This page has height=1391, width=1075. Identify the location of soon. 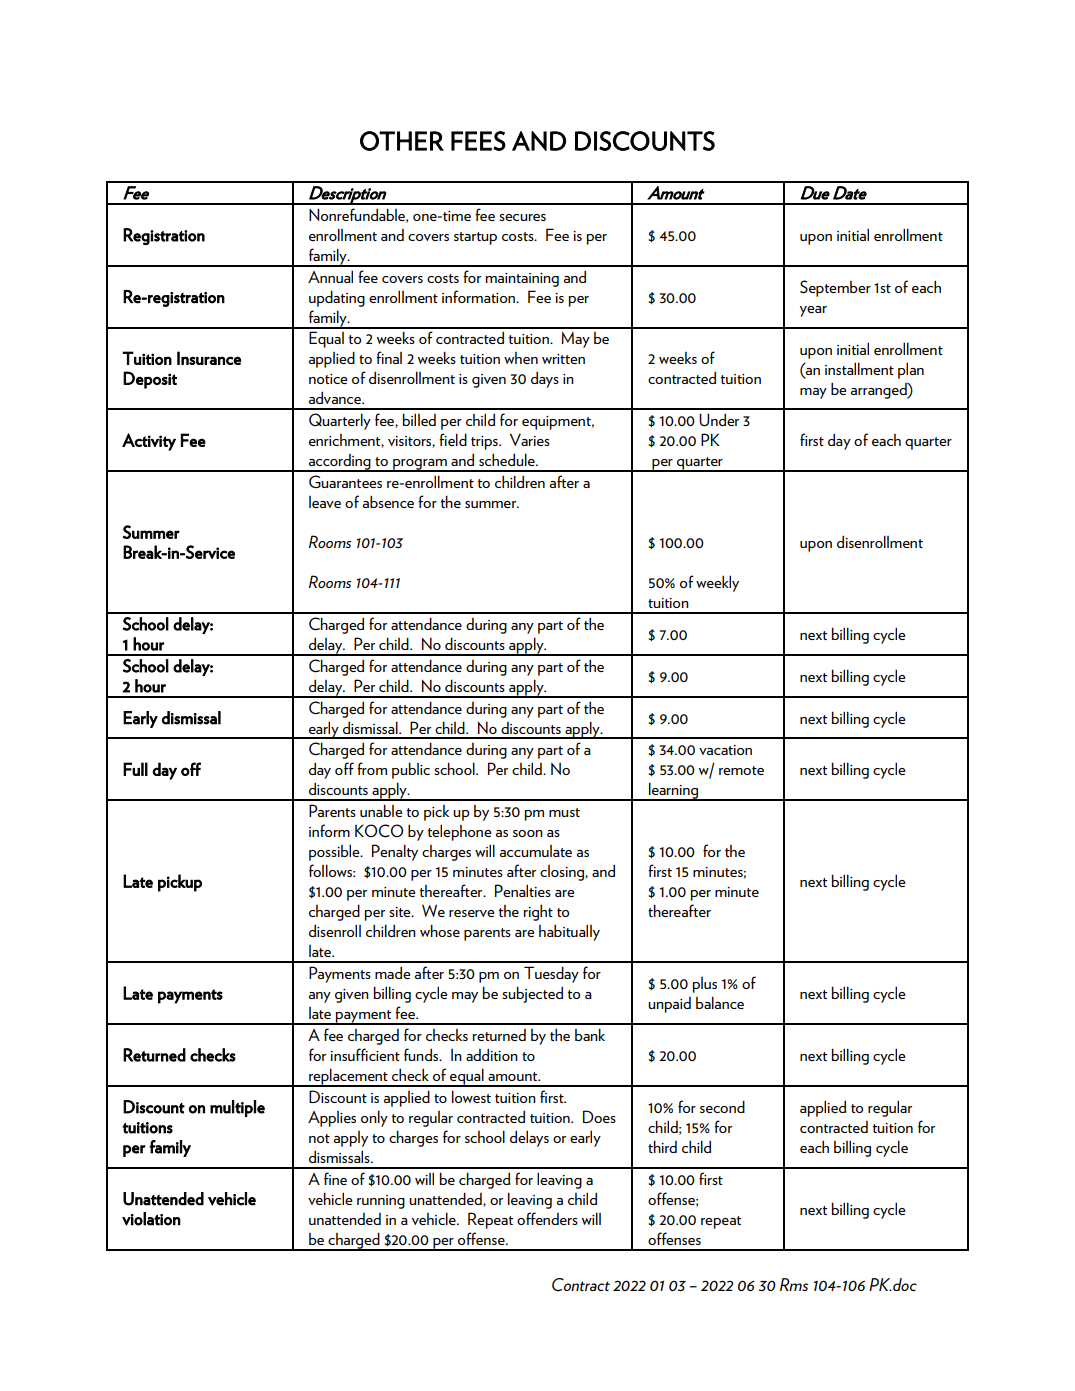
(528, 833).
